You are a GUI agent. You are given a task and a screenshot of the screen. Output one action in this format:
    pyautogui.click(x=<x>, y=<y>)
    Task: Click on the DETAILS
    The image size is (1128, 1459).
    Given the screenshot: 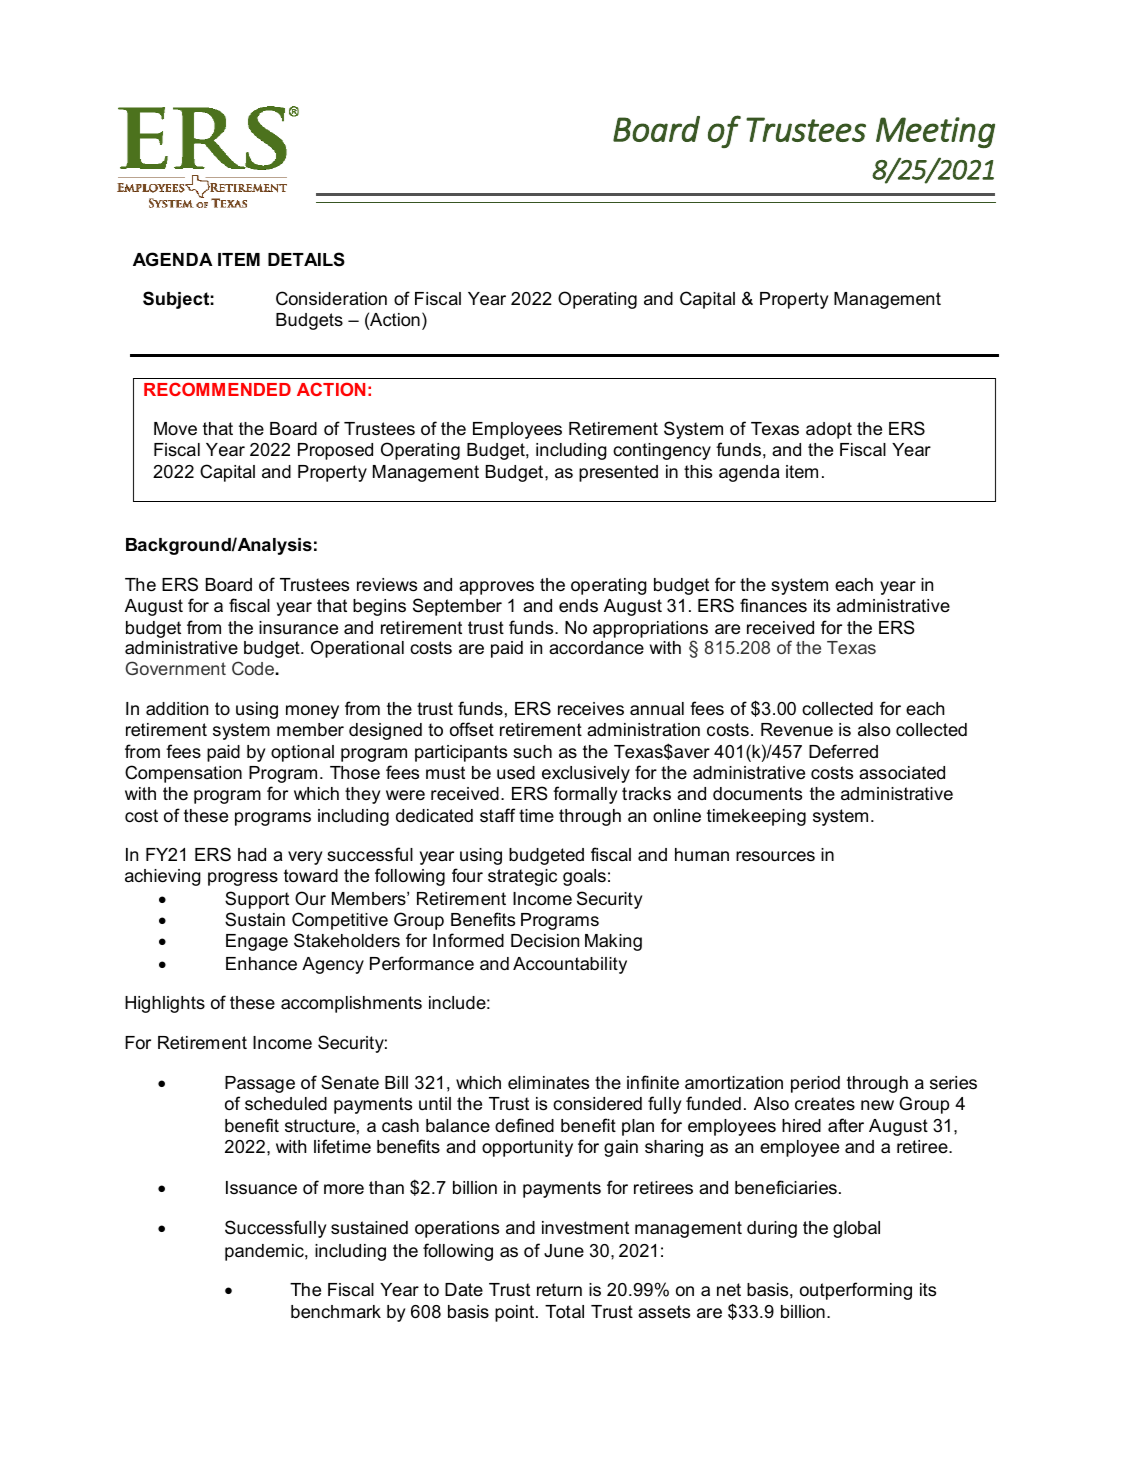 What is the action you would take?
    pyautogui.click(x=306, y=259)
